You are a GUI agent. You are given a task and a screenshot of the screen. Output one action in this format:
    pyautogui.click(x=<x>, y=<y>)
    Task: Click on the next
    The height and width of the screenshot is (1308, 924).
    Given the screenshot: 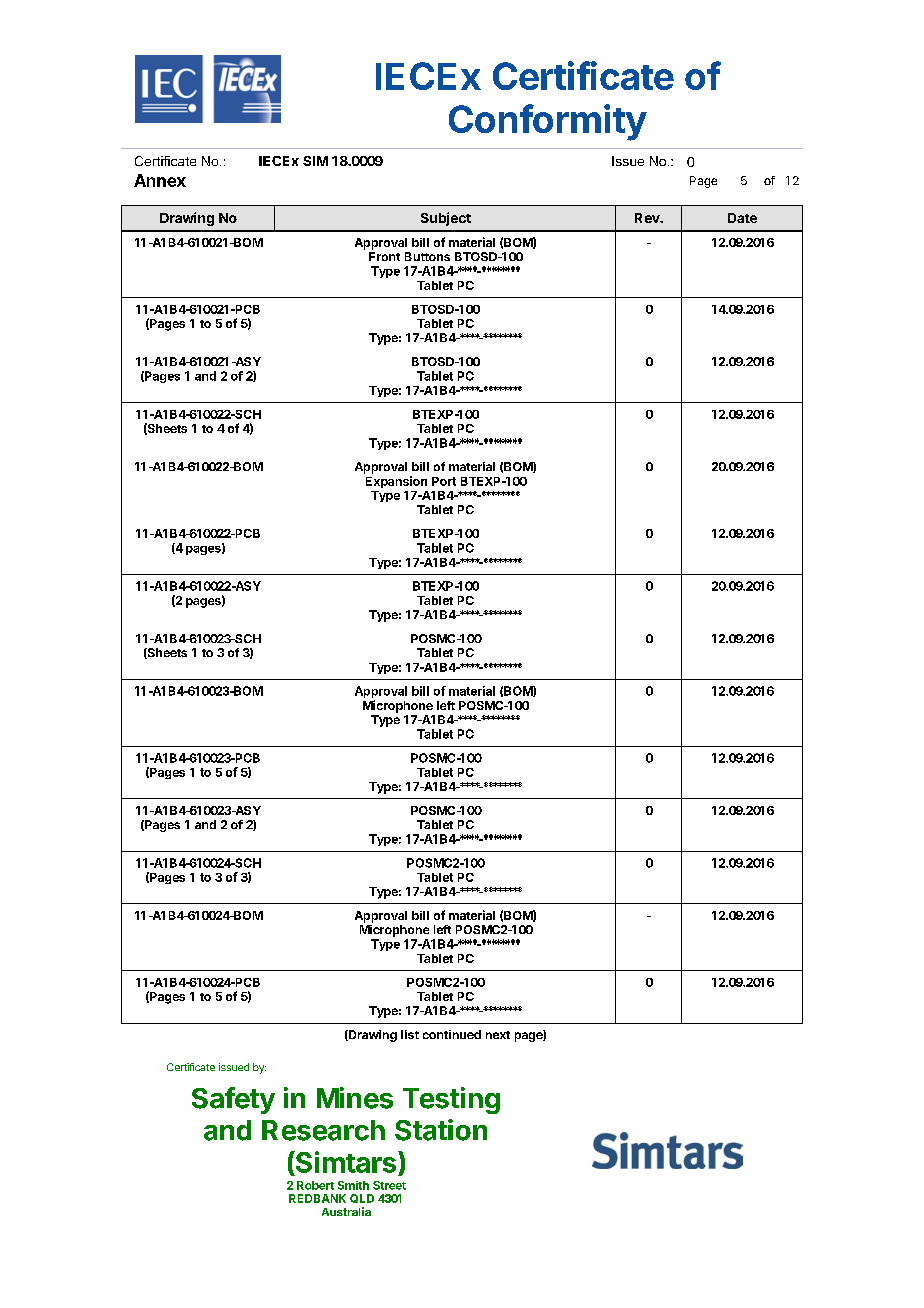 What is the action you would take?
    pyautogui.click(x=498, y=1035)
